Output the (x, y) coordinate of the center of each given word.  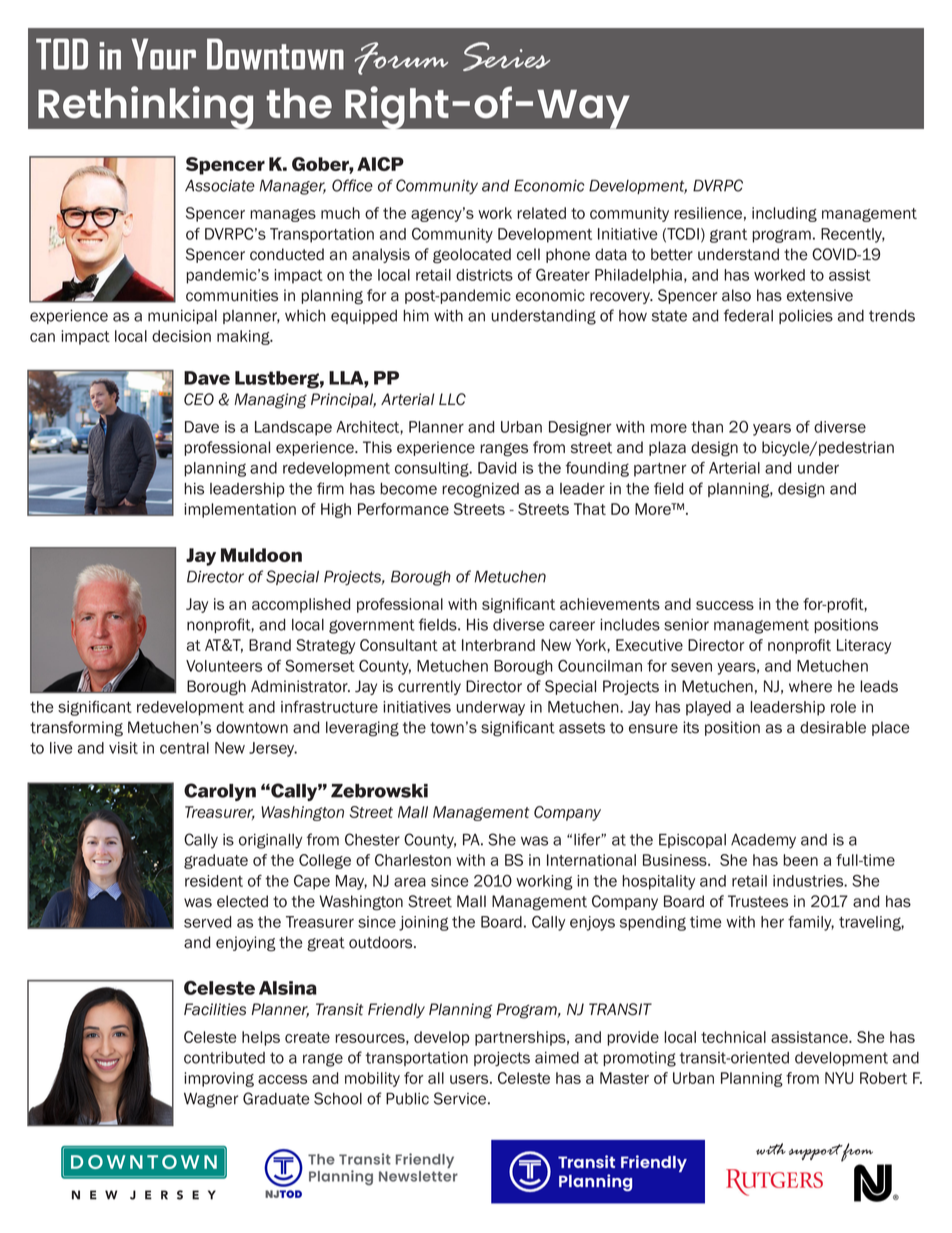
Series (506, 56)
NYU (839, 1078)
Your (164, 54)
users (470, 1079)
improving (219, 1079)
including (784, 214)
